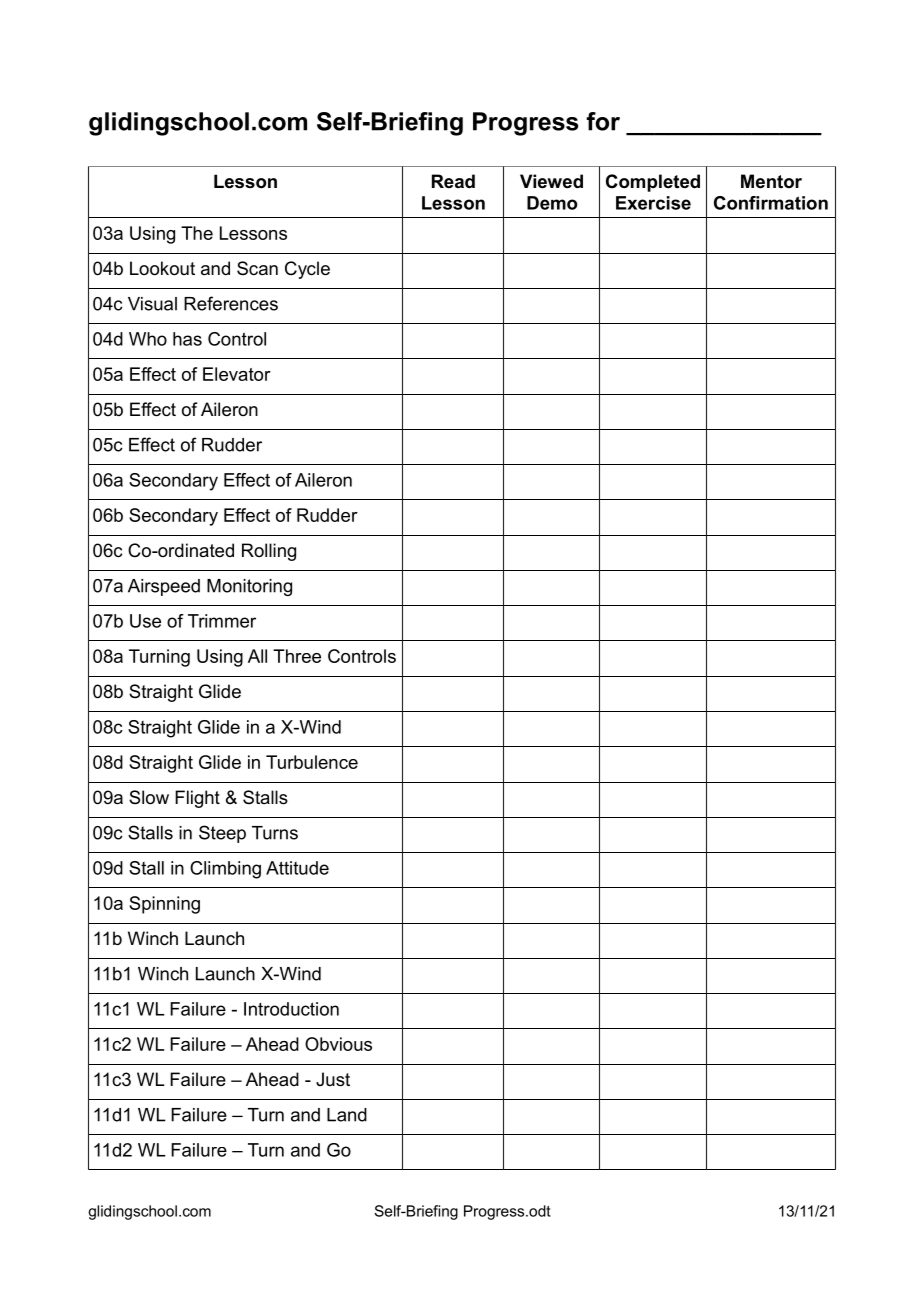 The width and height of the screenshot is (924, 1308). What do you see at coordinates (653, 203) in the screenshot?
I see `Exercise` at bounding box center [653, 203].
